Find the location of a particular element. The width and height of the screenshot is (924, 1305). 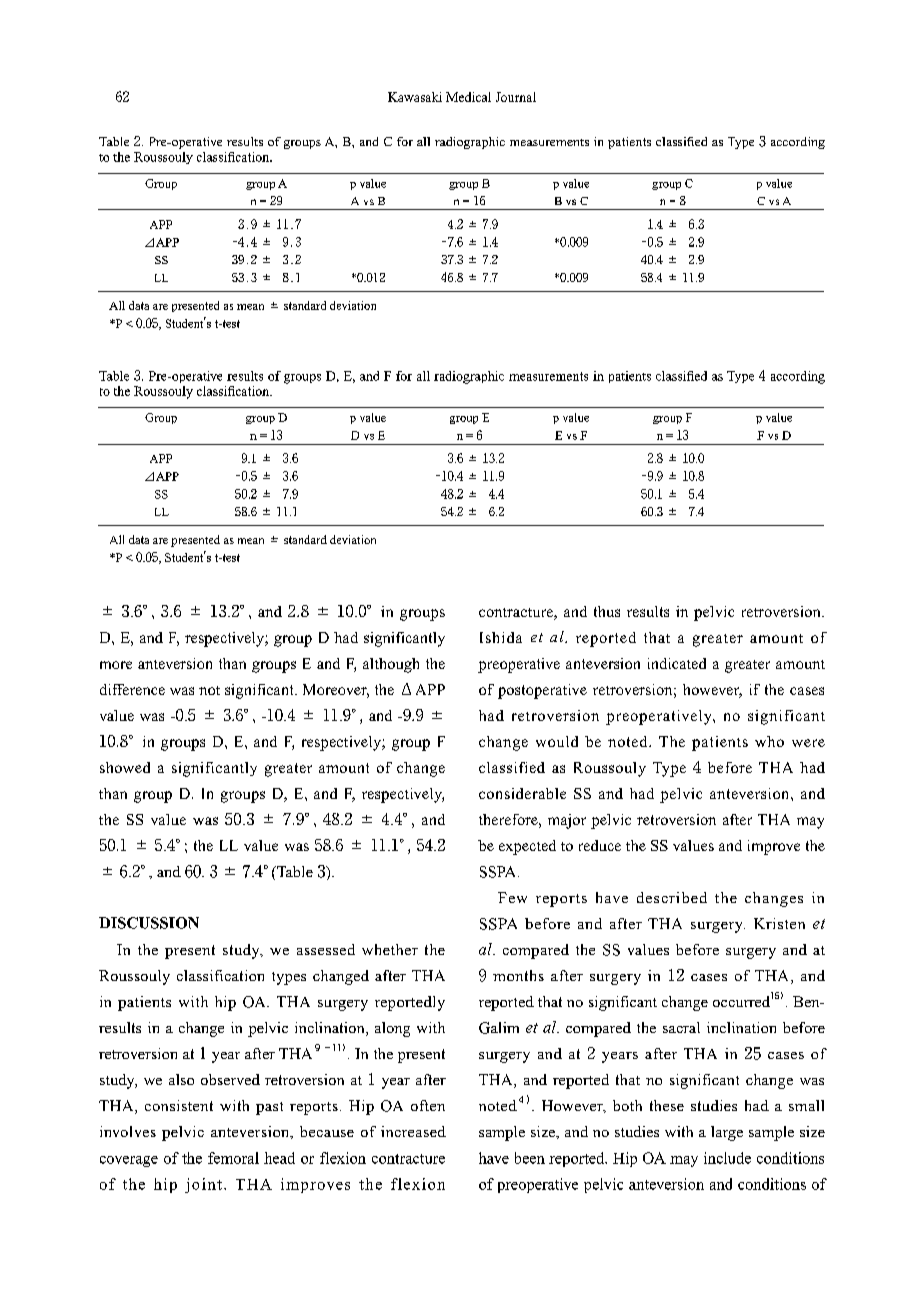

include is located at coordinates (727, 1158).
